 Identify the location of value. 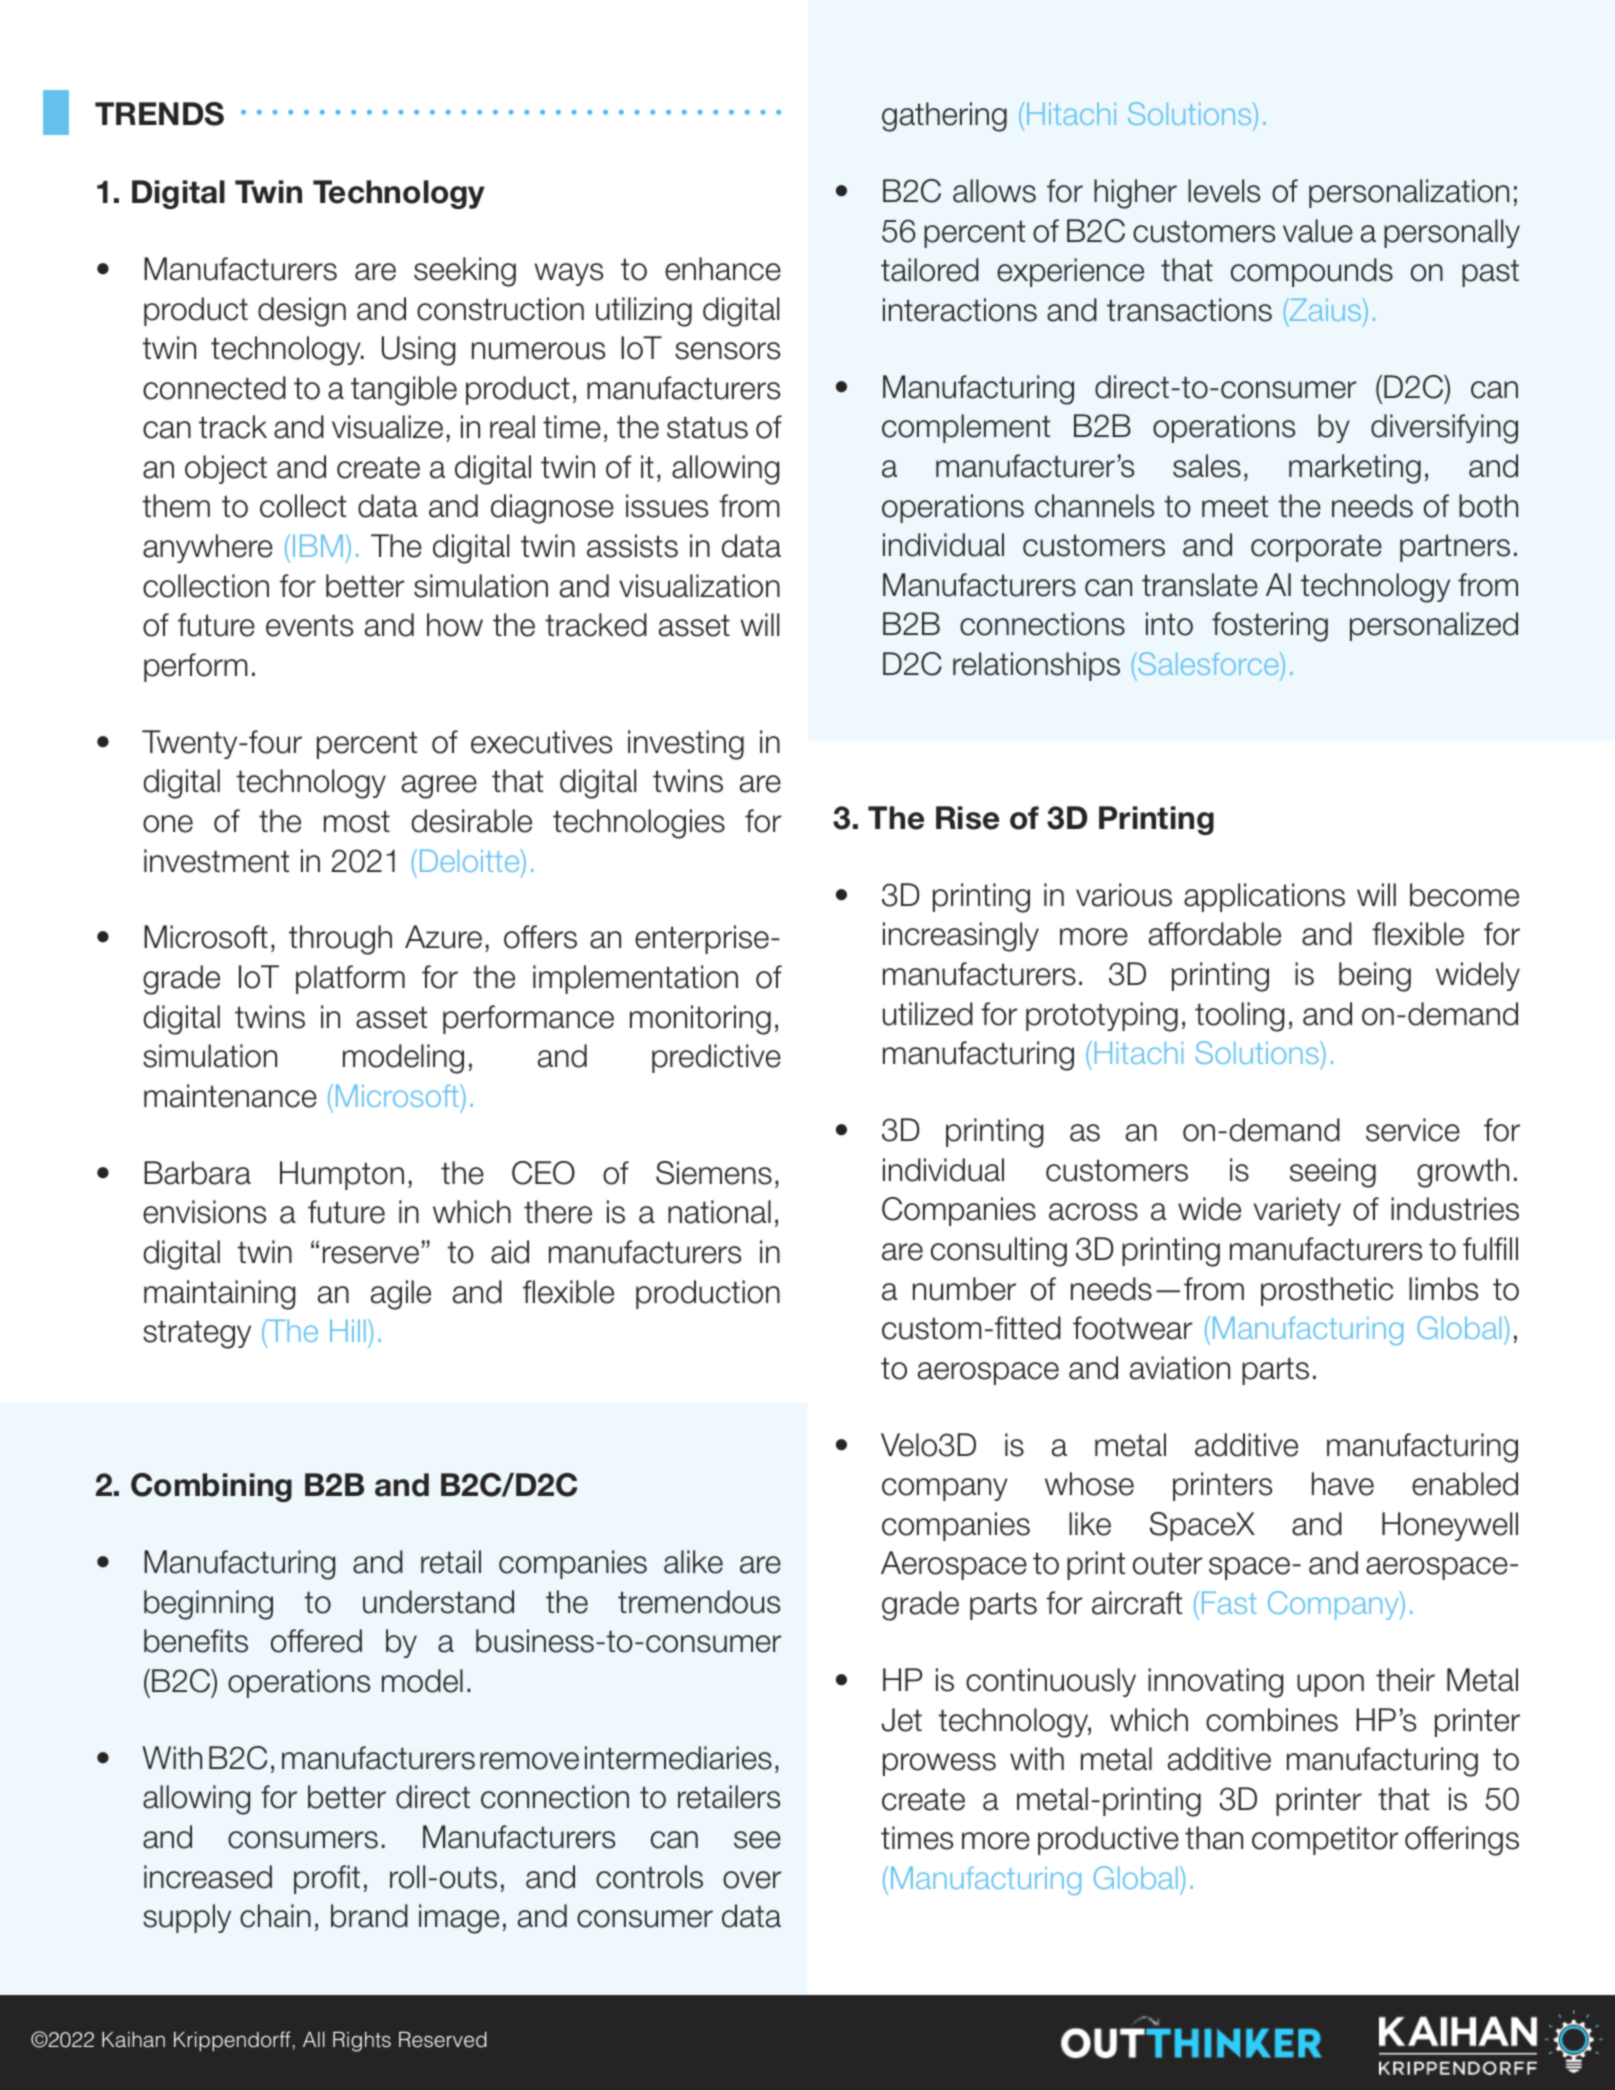
(1318, 231).
